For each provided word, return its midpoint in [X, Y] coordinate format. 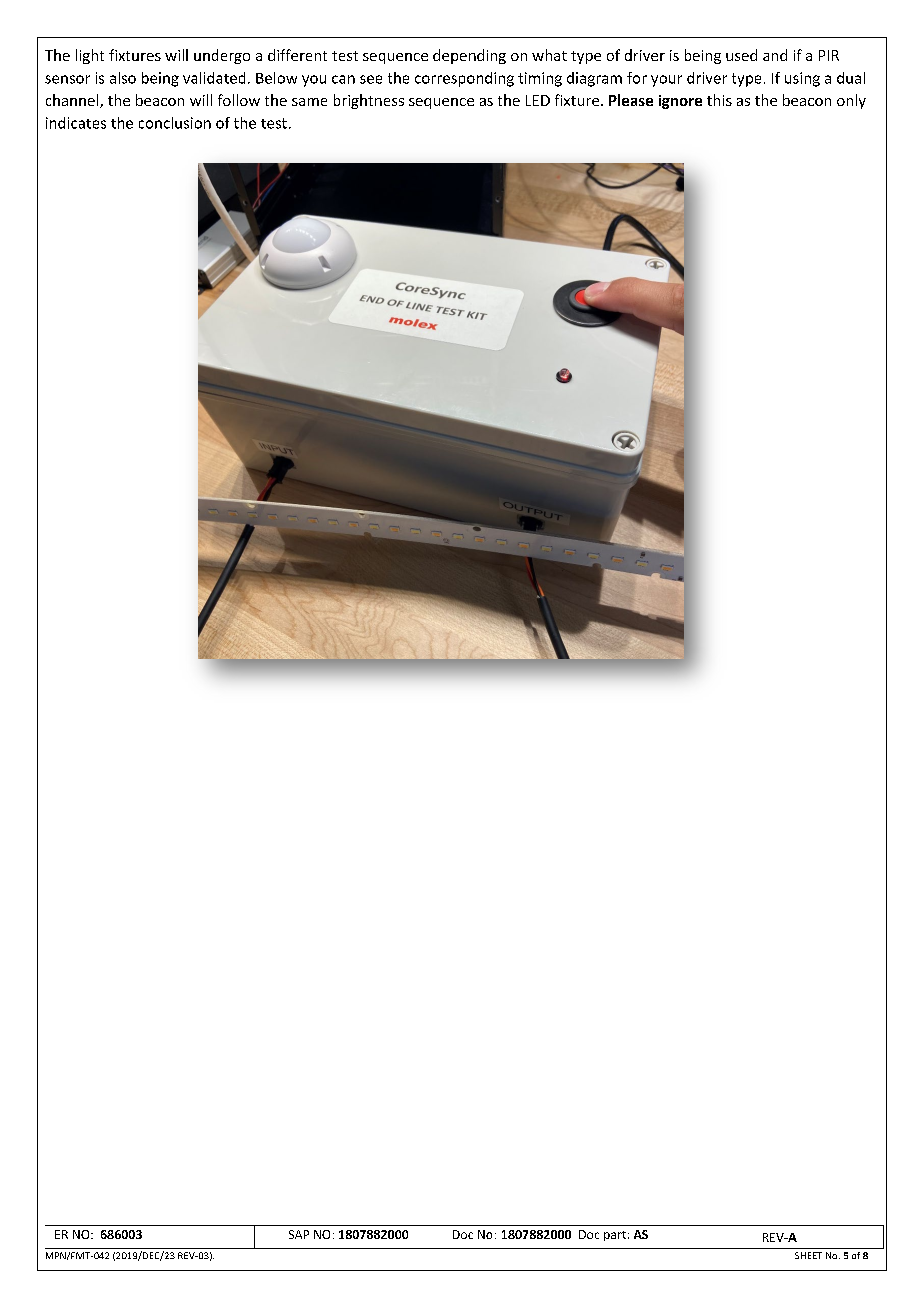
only [851, 101]
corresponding [464, 79]
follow [239, 100]
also [123, 78]
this [719, 100]
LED [538, 100]
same [309, 102]
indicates [76, 123]
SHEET [808, 1255]
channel [73, 101]
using [802, 79]
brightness [369, 101]
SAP [299, 1234]
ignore [680, 102]
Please [631, 100]
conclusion [175, 123]
